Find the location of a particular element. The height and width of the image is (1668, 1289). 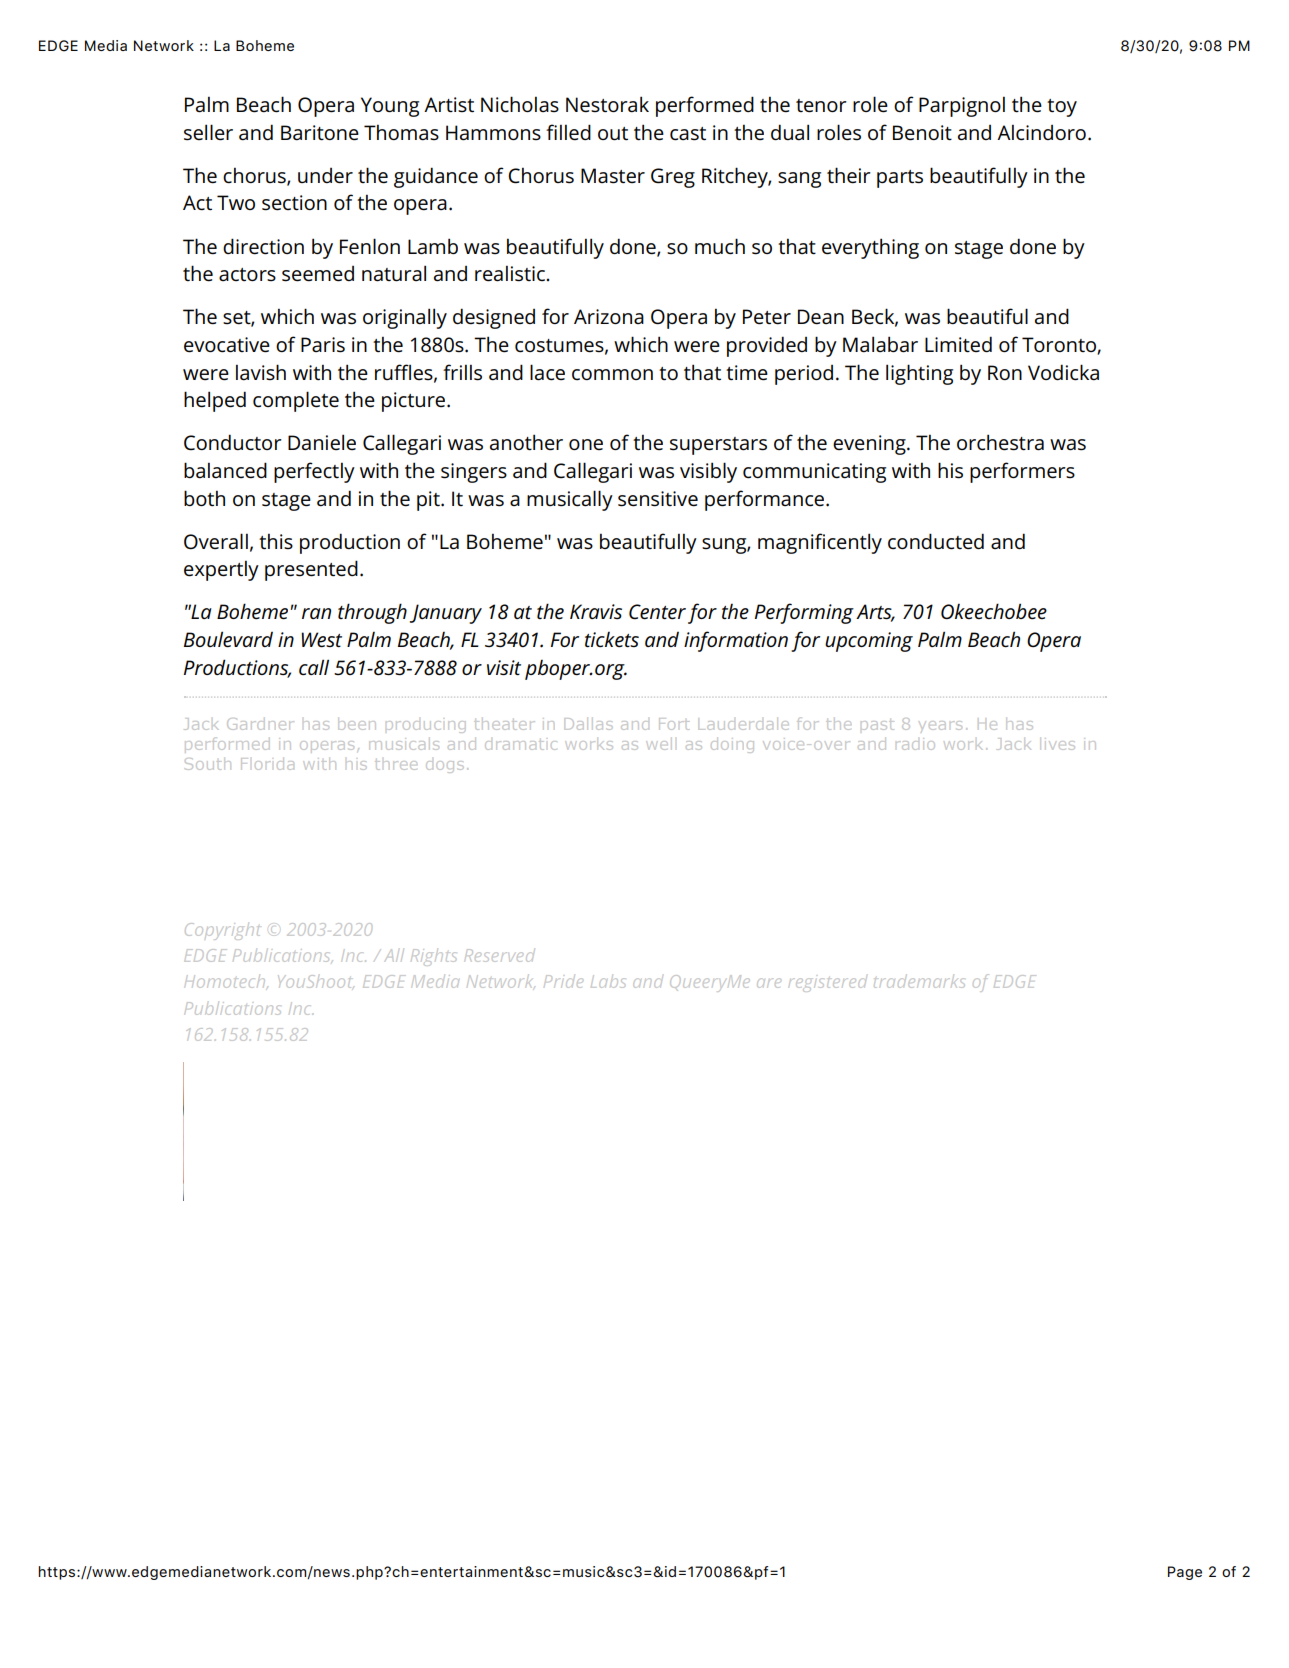

Pride is located at coordinates (563, 981).
